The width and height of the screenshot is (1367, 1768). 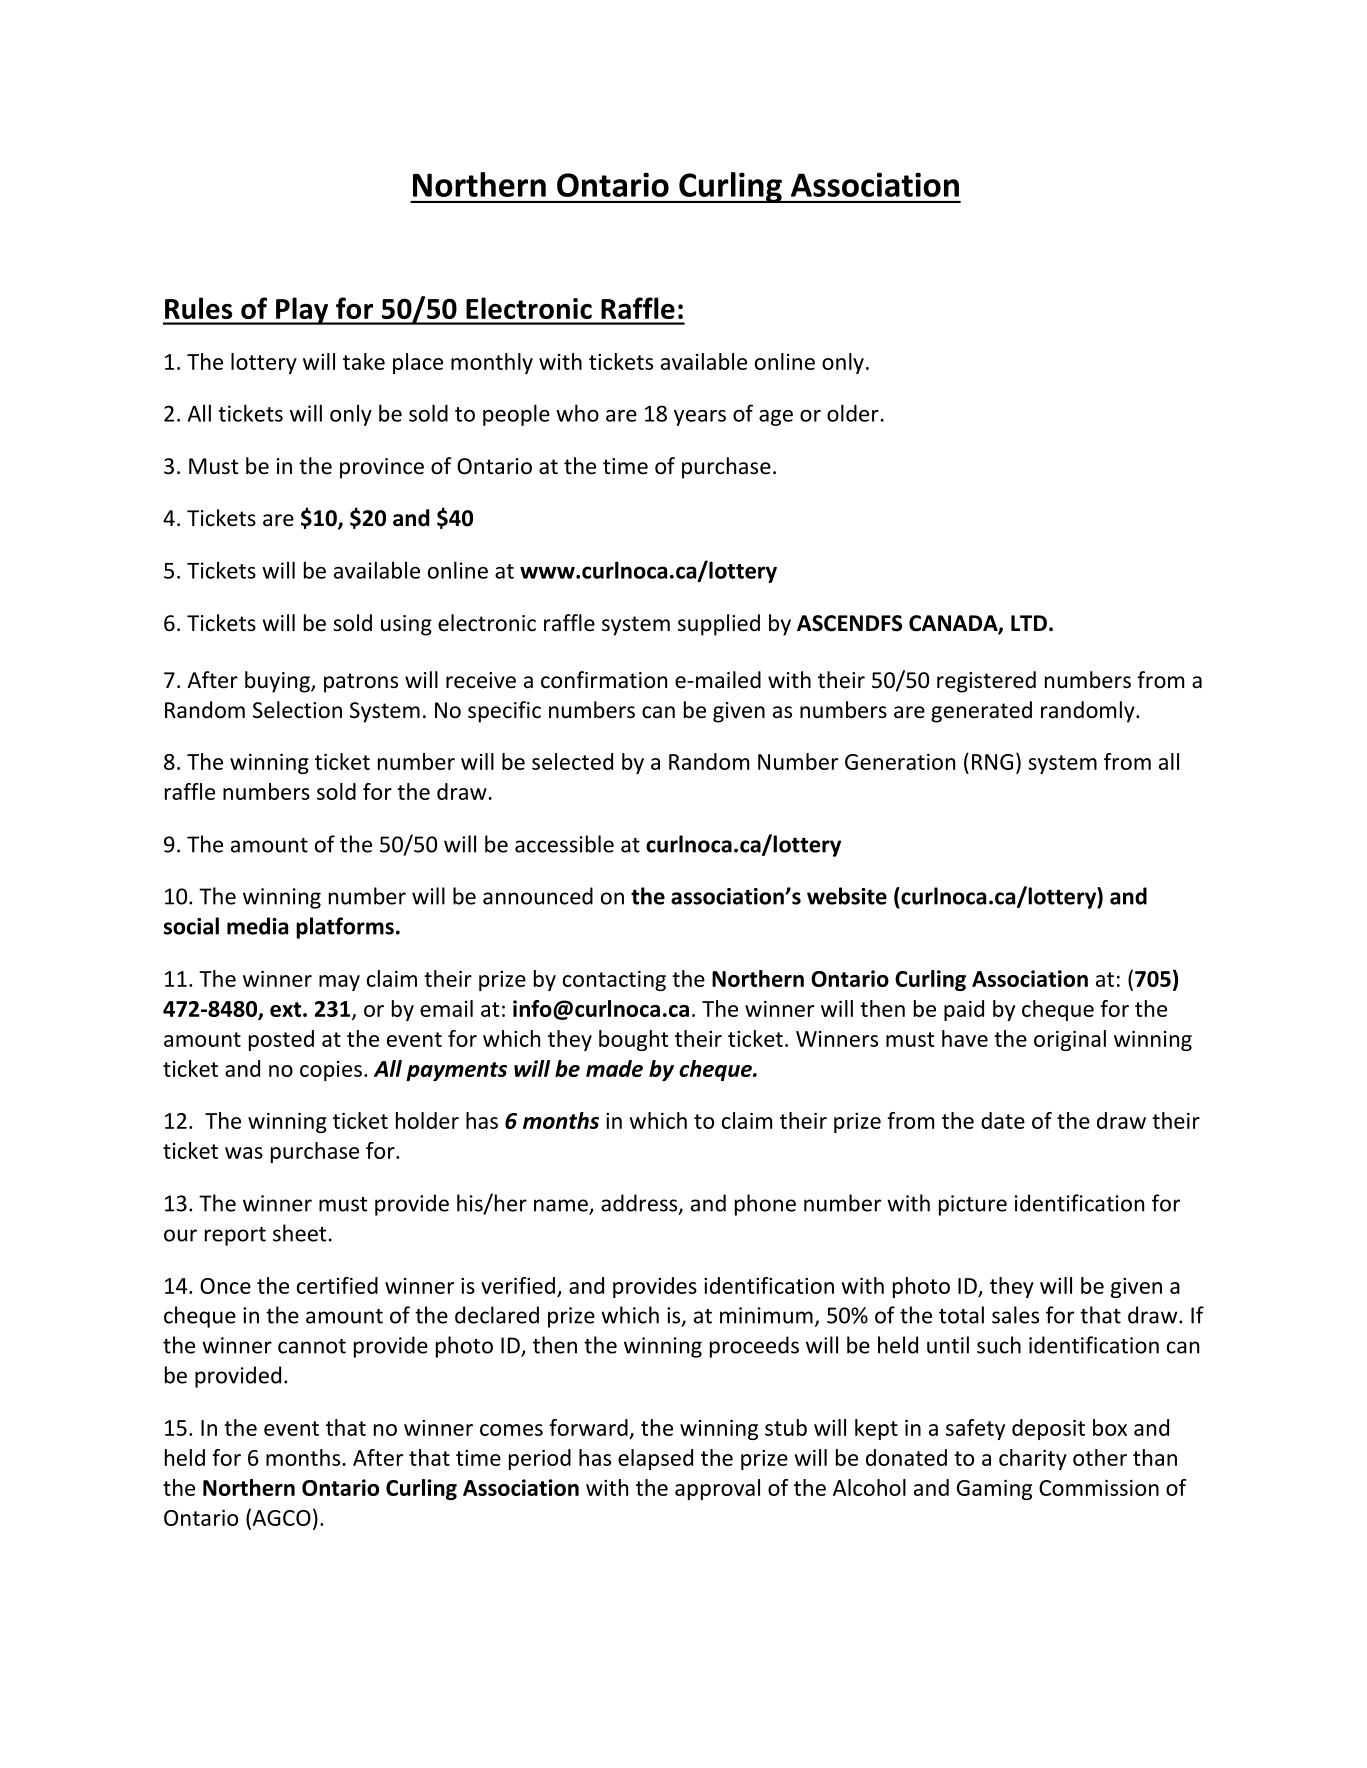 What do you see at coordinates (847, 896) in the screenshot?
I see `website` at bounding box center [847, 896].
